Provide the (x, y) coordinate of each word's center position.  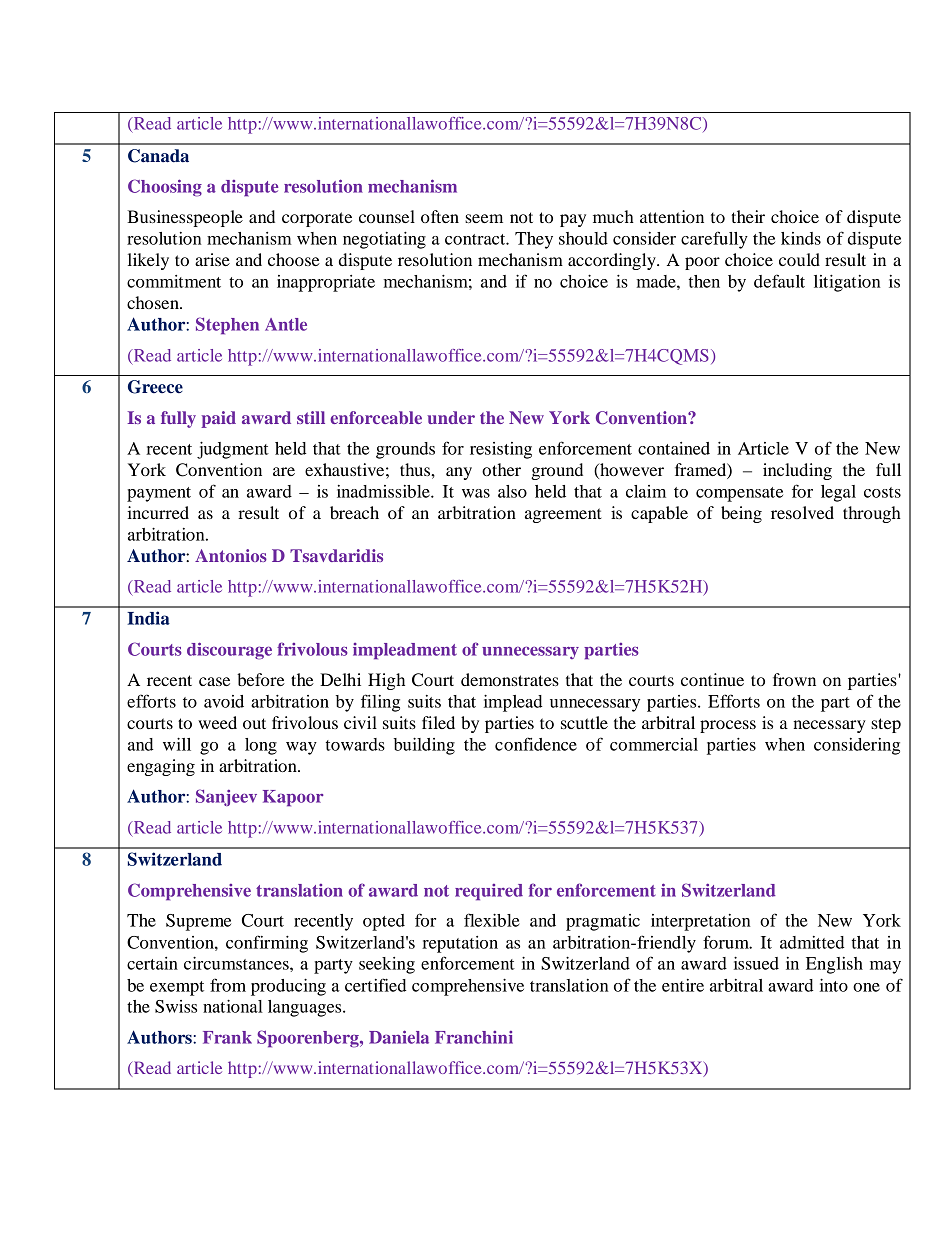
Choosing (165, 188)
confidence (536, 744)
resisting (501, 450)
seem (484, 218)
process (728, 726)
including (797, 471)
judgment (233, 450)
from (228, 985)
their (748, 216)
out (254, 723)
